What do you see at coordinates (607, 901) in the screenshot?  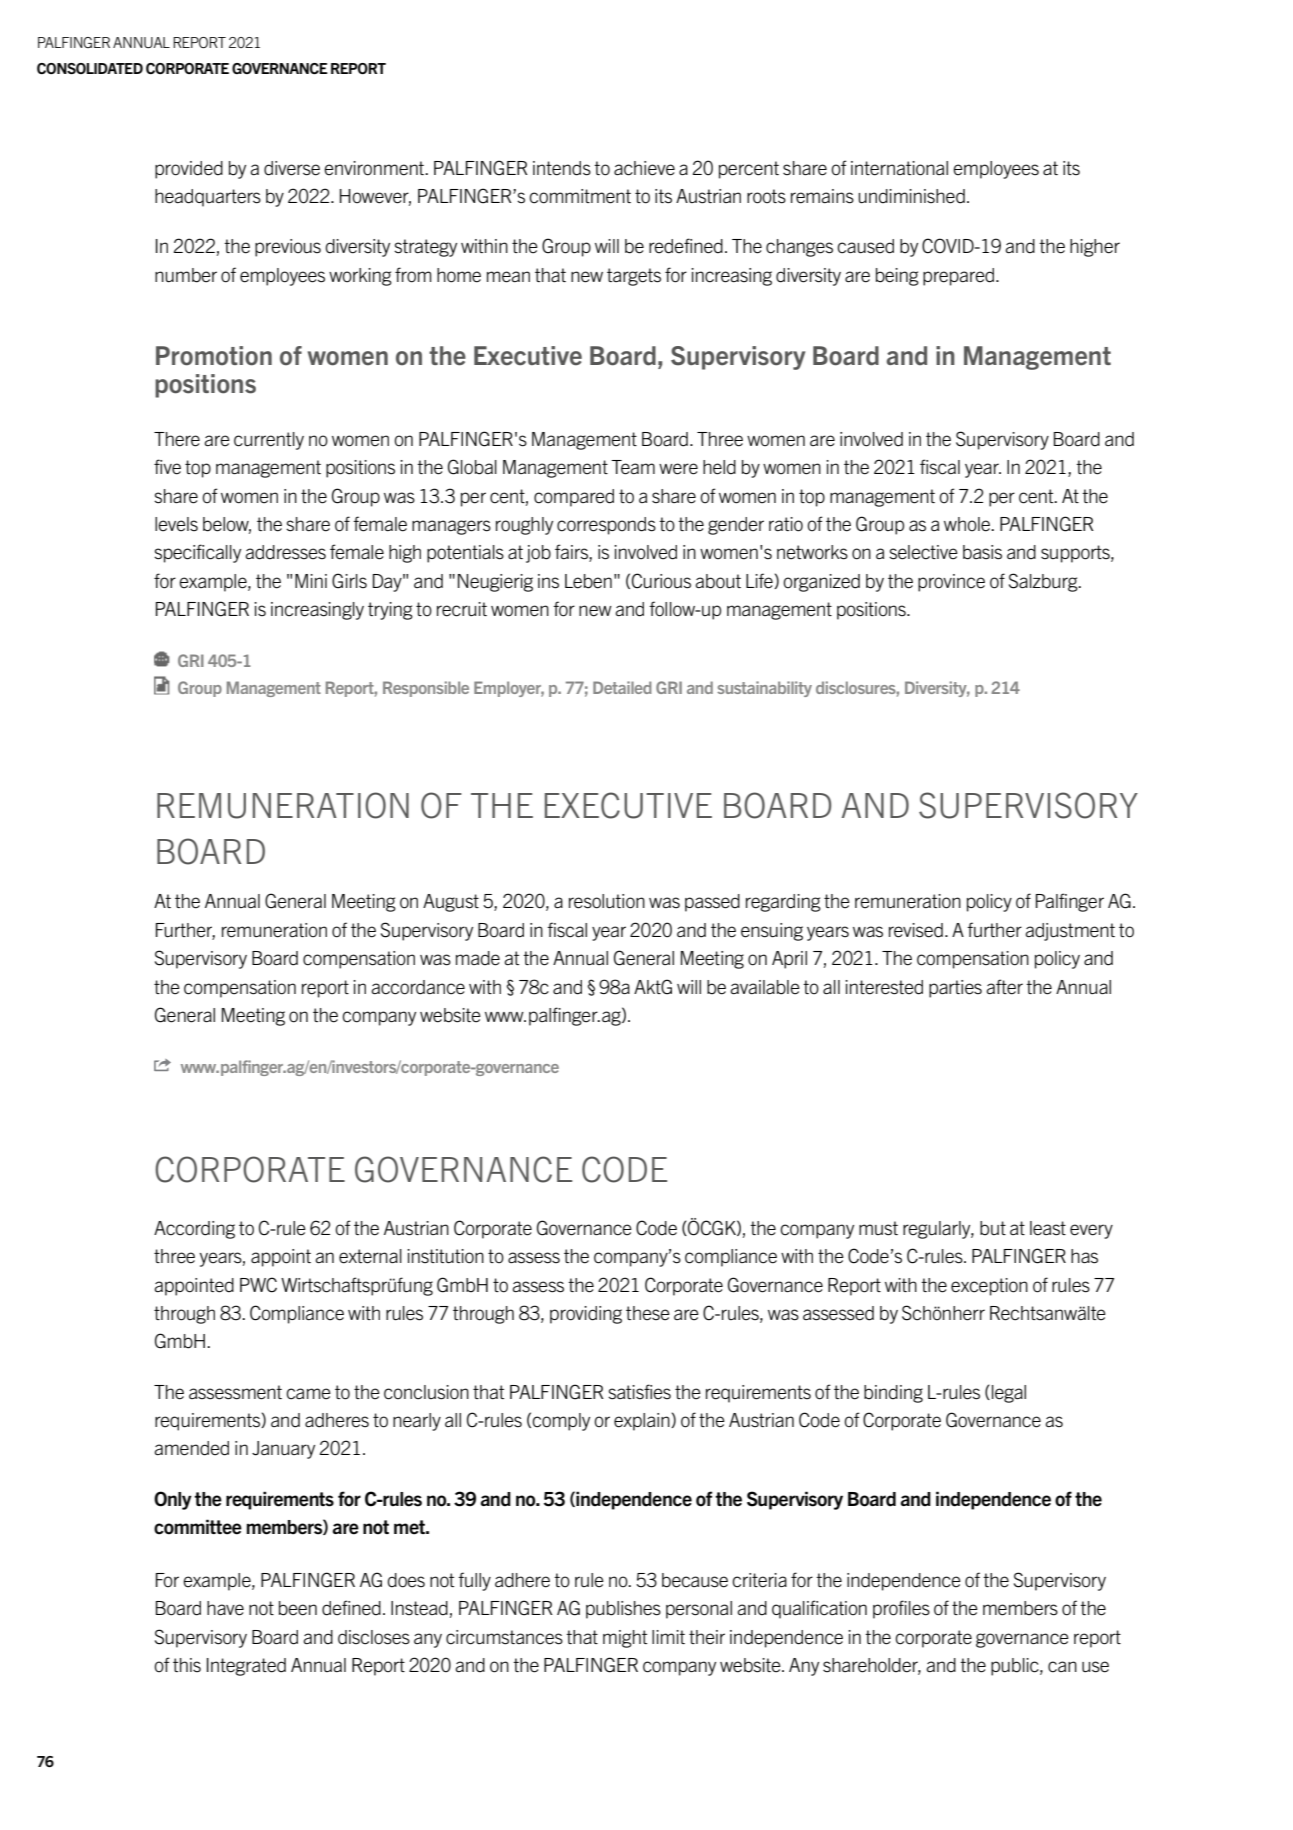 I see `resolution` at bounding box center [607, 901].
